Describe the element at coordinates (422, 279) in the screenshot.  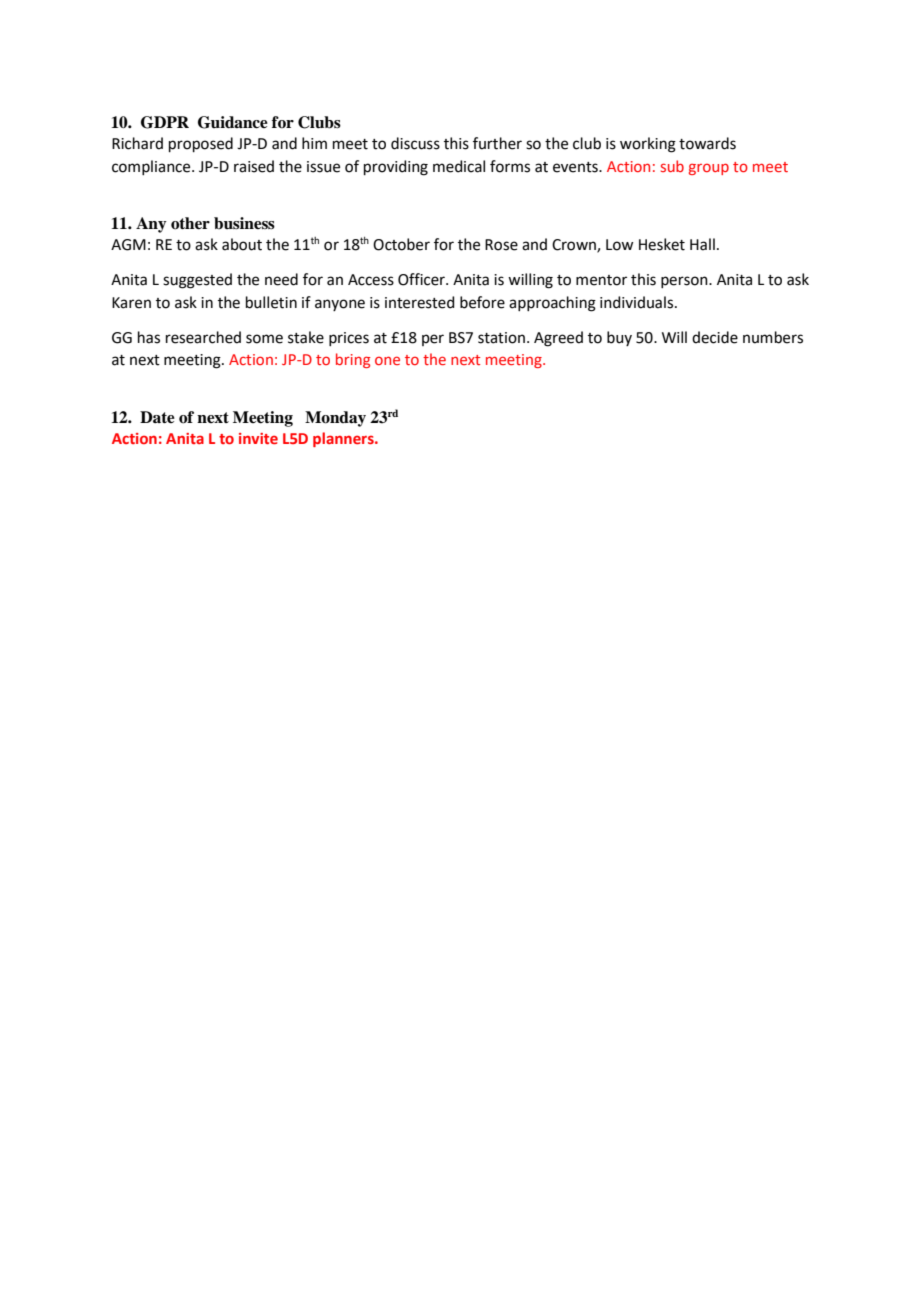
I see `Officer` at that location.
